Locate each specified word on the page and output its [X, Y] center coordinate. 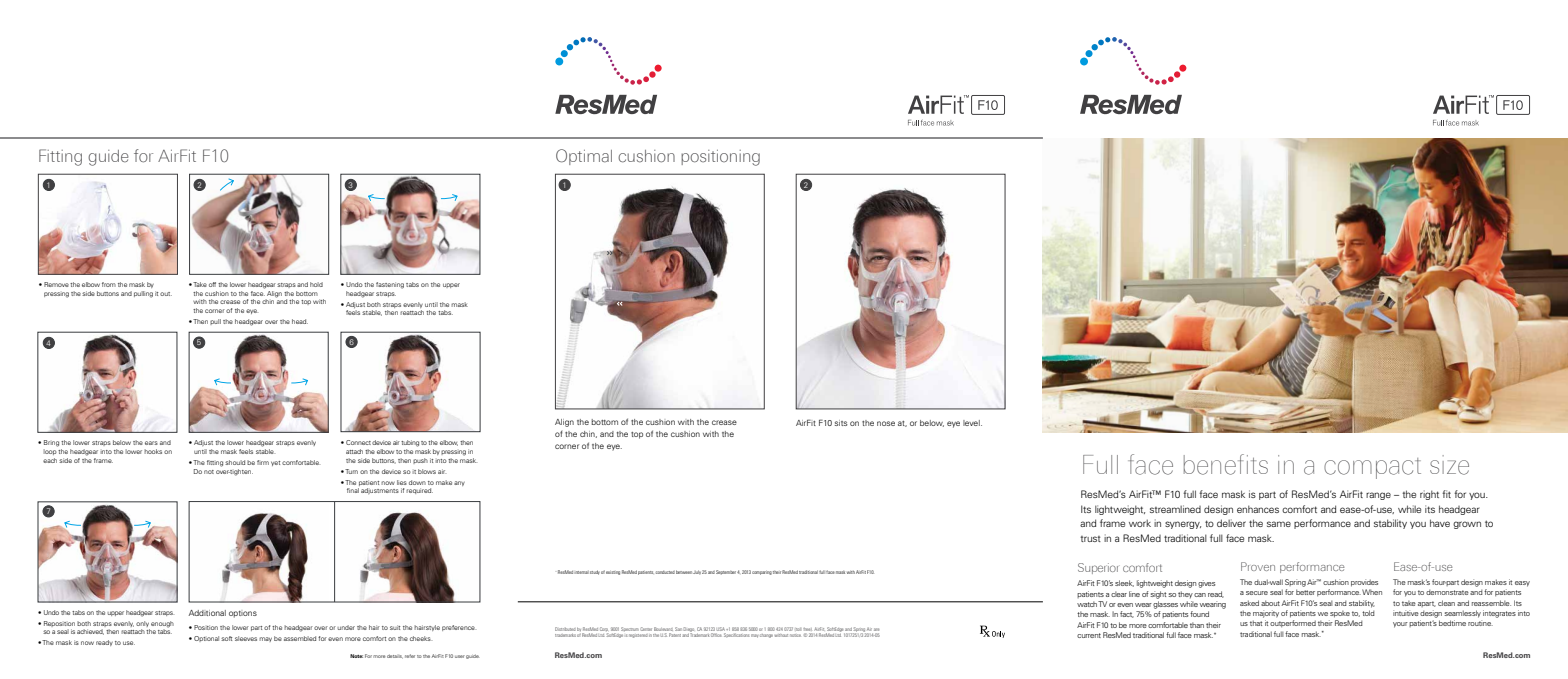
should [235, 462]
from [109, 284]
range [1378, 496]
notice [795, 635]
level [972, 423]
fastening [390, 285]
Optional [206, 639]
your [1400, 625]
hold [316, 284]
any [459, 483]
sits [841, 423]
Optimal [584, 157]
